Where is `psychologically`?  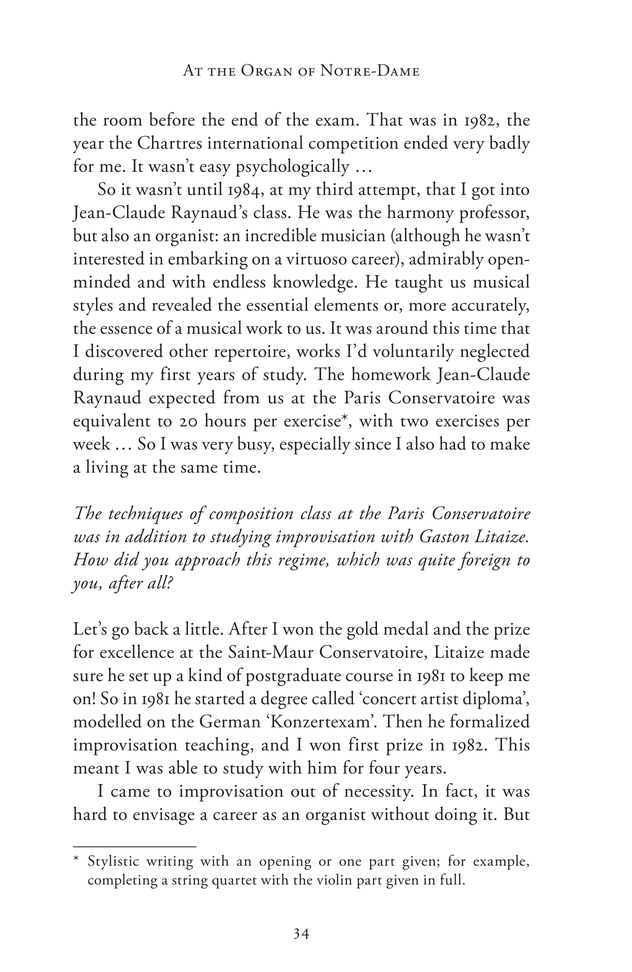
psychologically is located at coordinates (293, 167).
